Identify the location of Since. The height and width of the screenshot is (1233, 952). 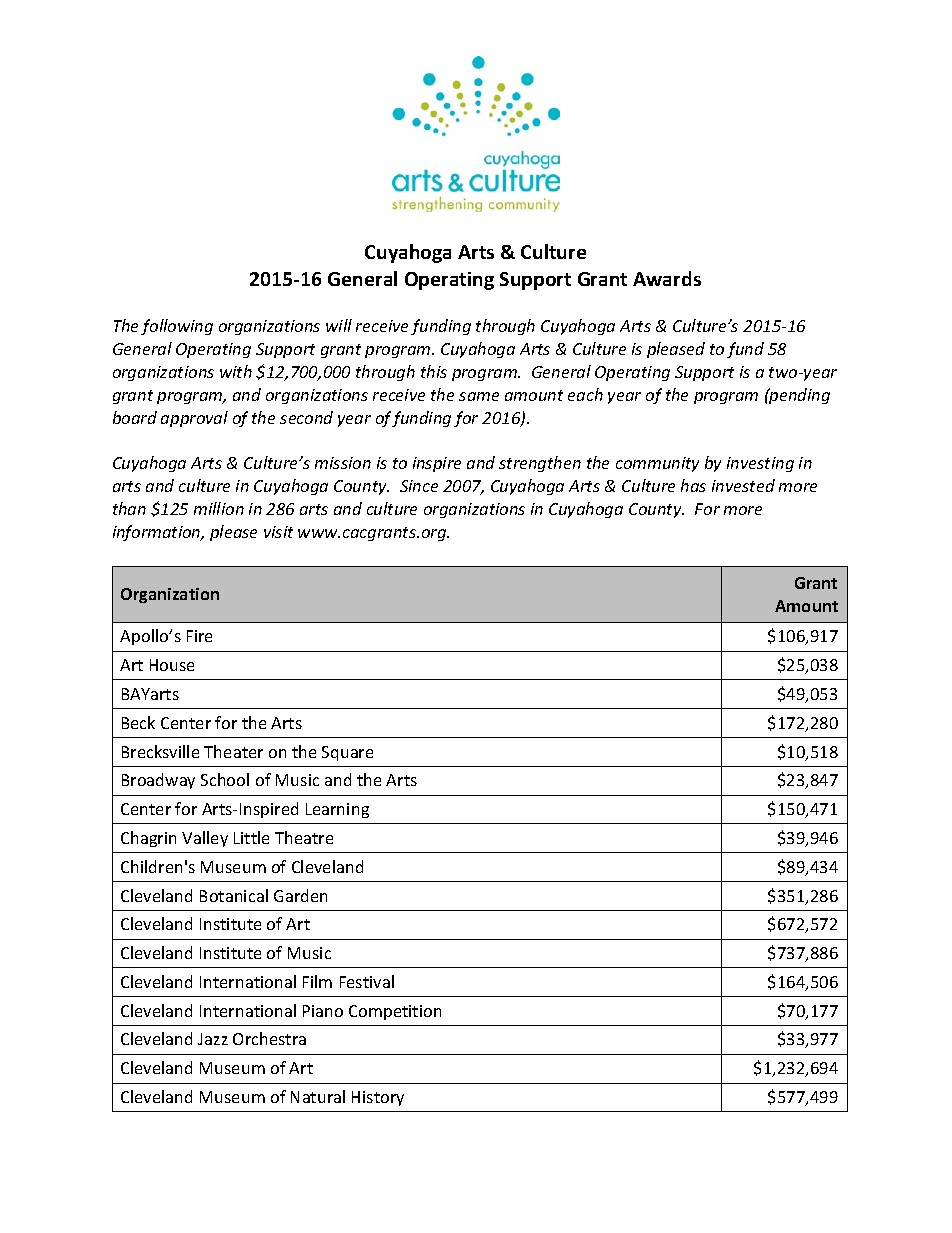
(419, 486).
